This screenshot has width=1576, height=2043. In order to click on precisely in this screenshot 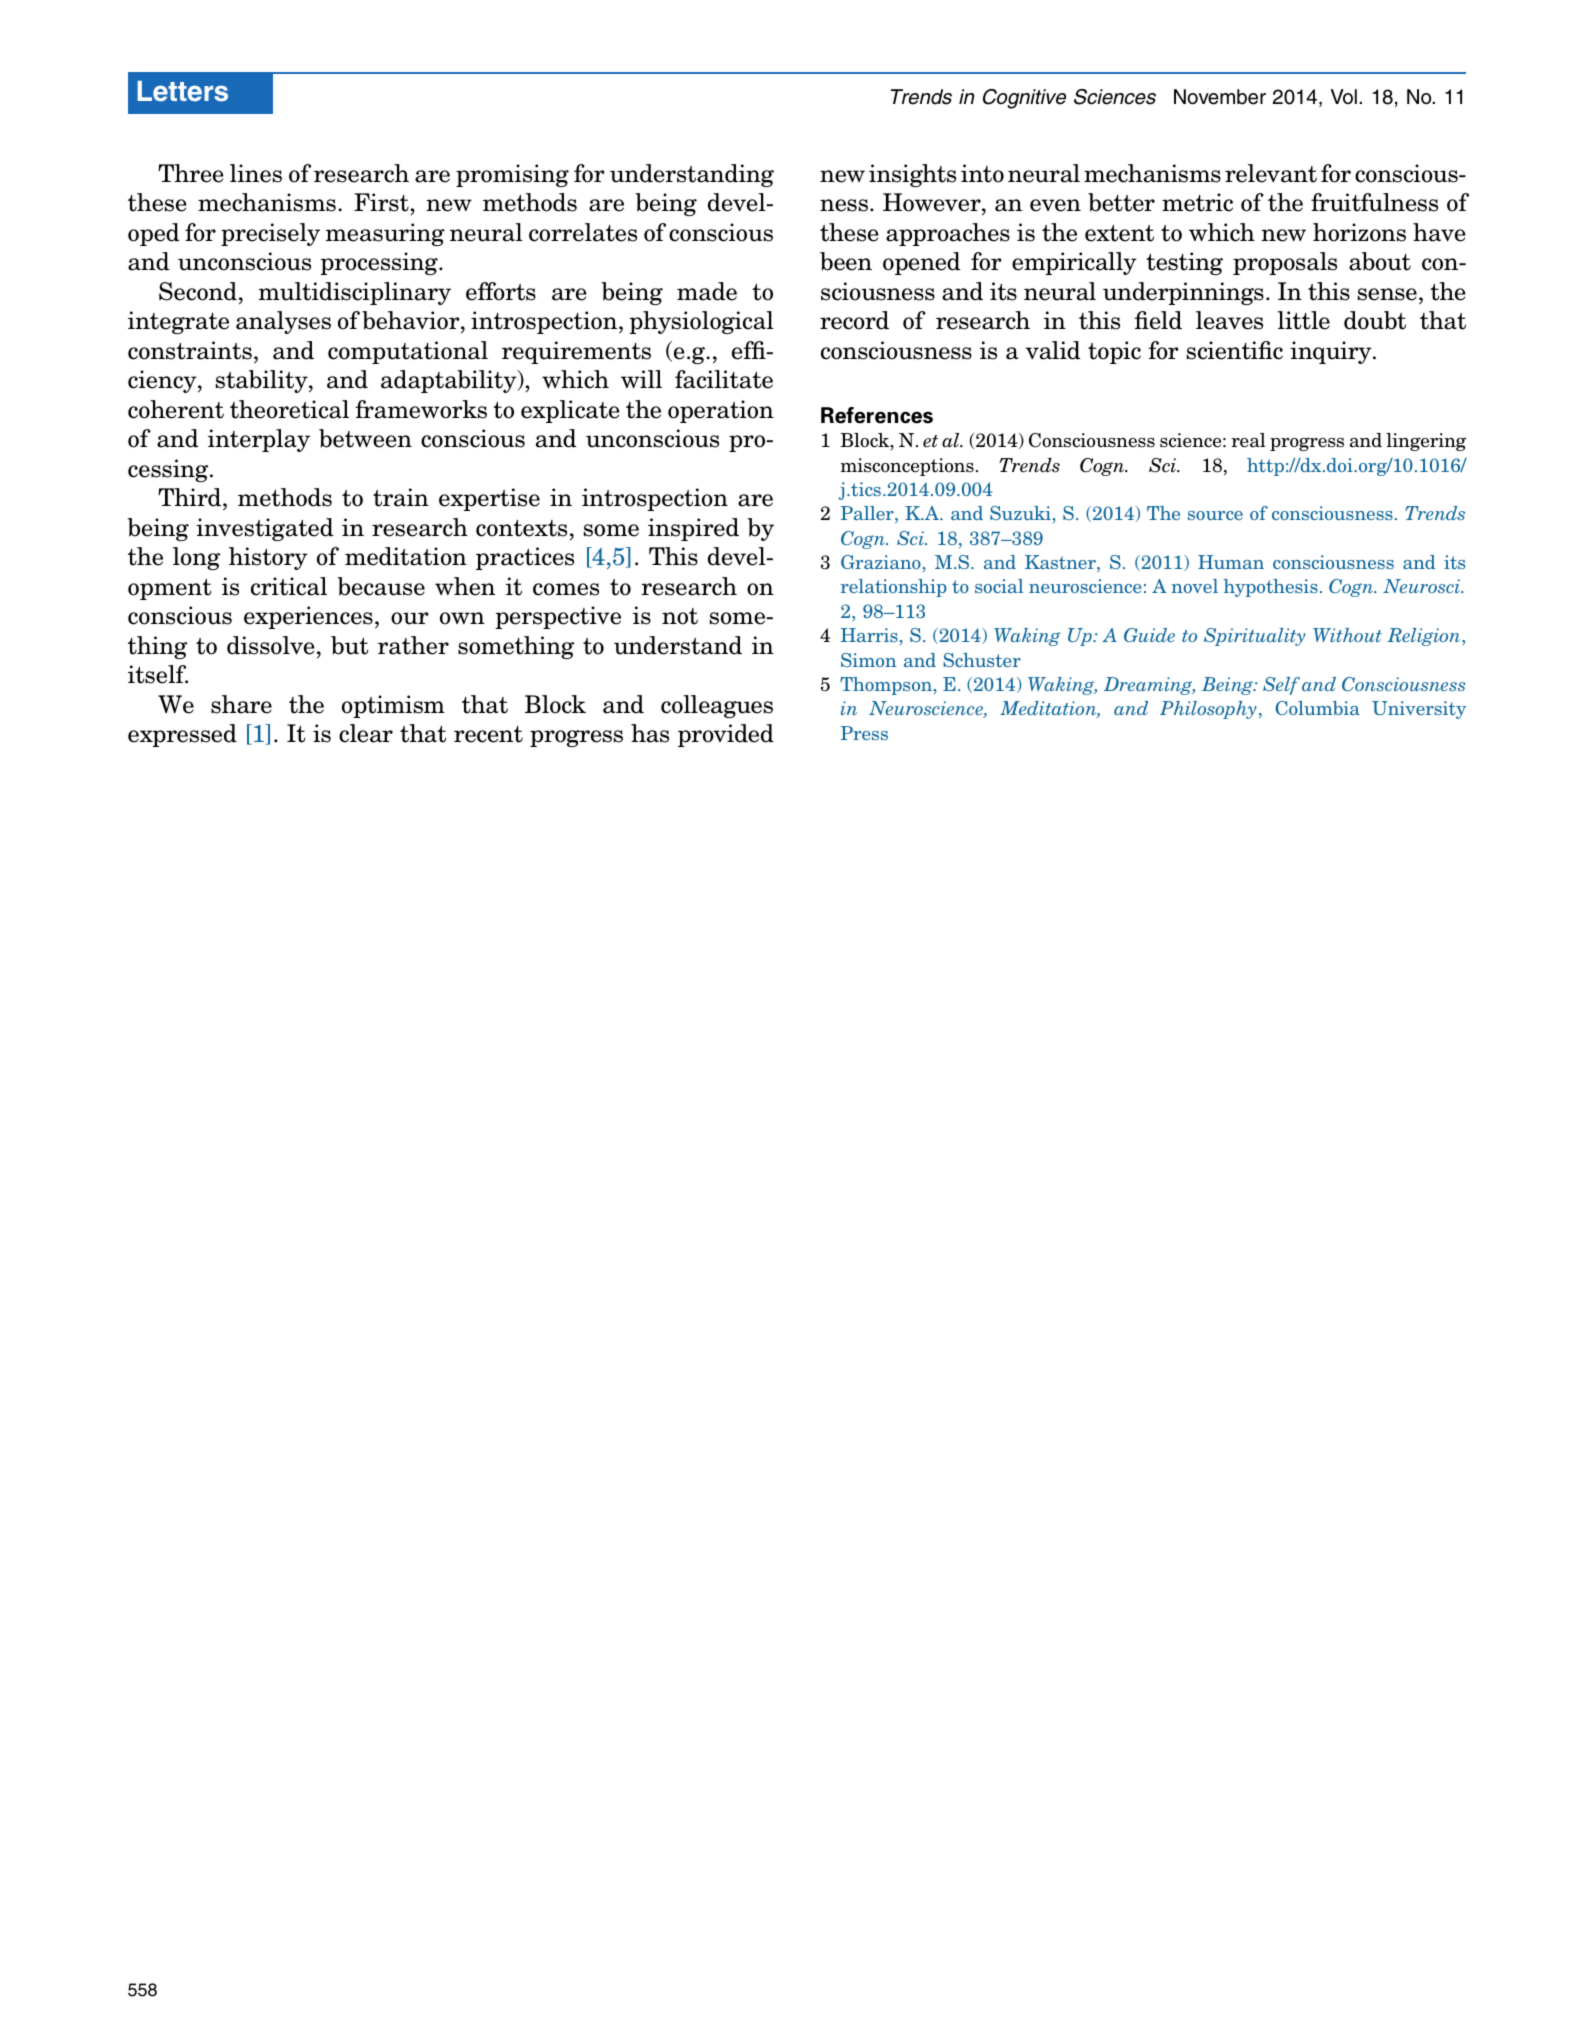, I will do `click(270, 234)`.
